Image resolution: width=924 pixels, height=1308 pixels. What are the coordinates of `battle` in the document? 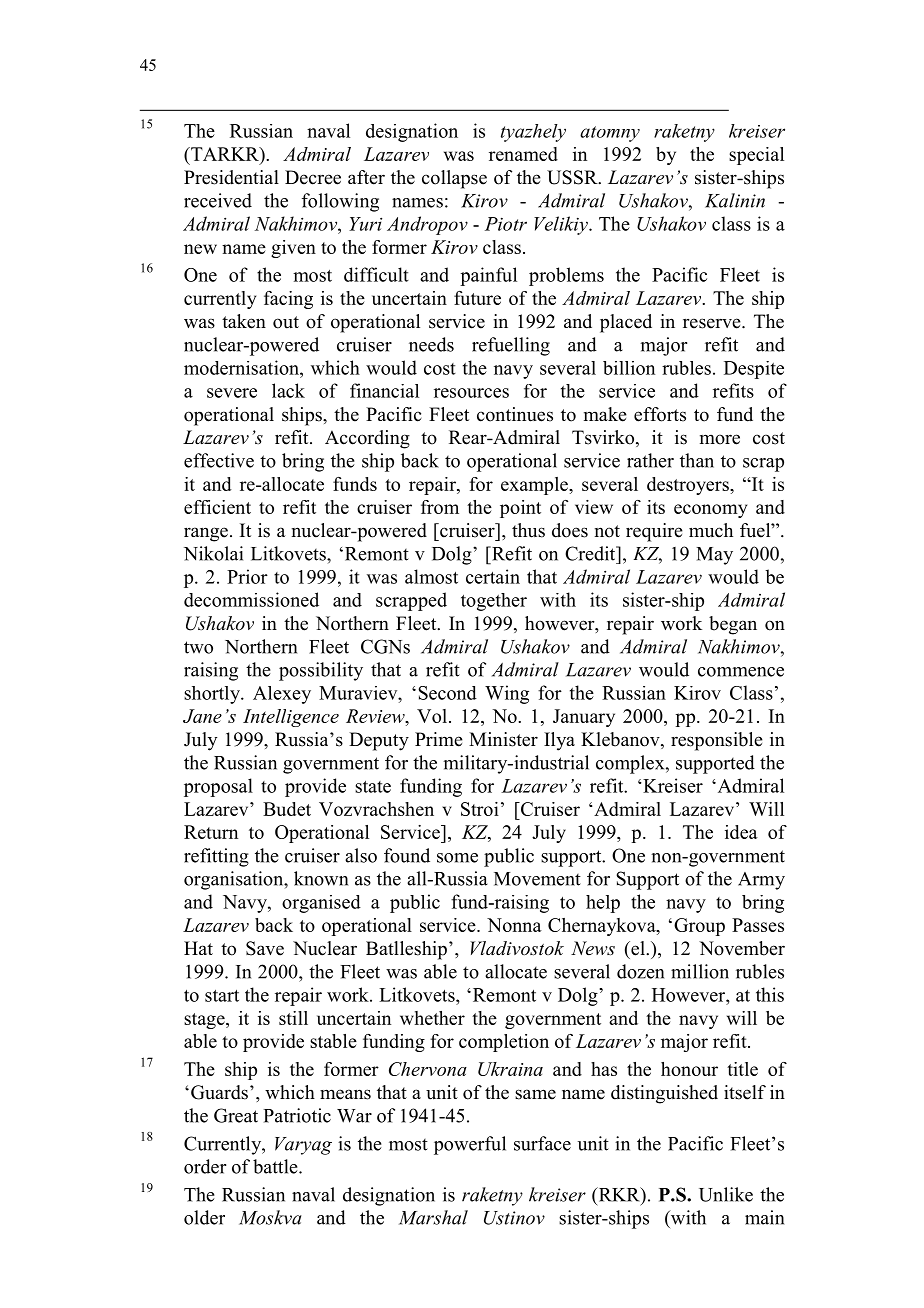 It's located at (276, 1166).
